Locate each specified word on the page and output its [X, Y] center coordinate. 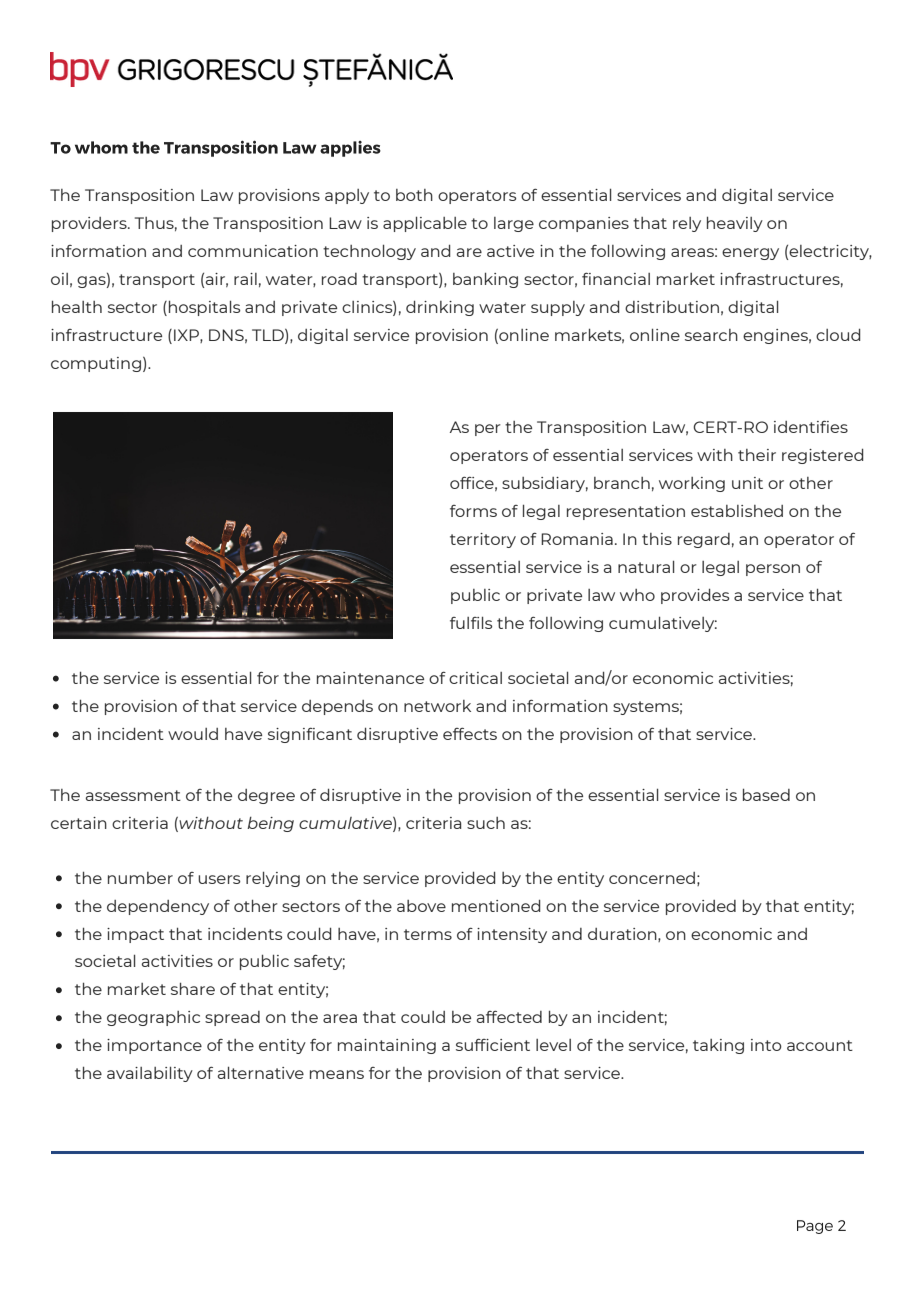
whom [101, 147]
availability [150, 1074]
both [414, 195]
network [437, 706]
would [193, 734]
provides [695, 596]
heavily [735, 224]
